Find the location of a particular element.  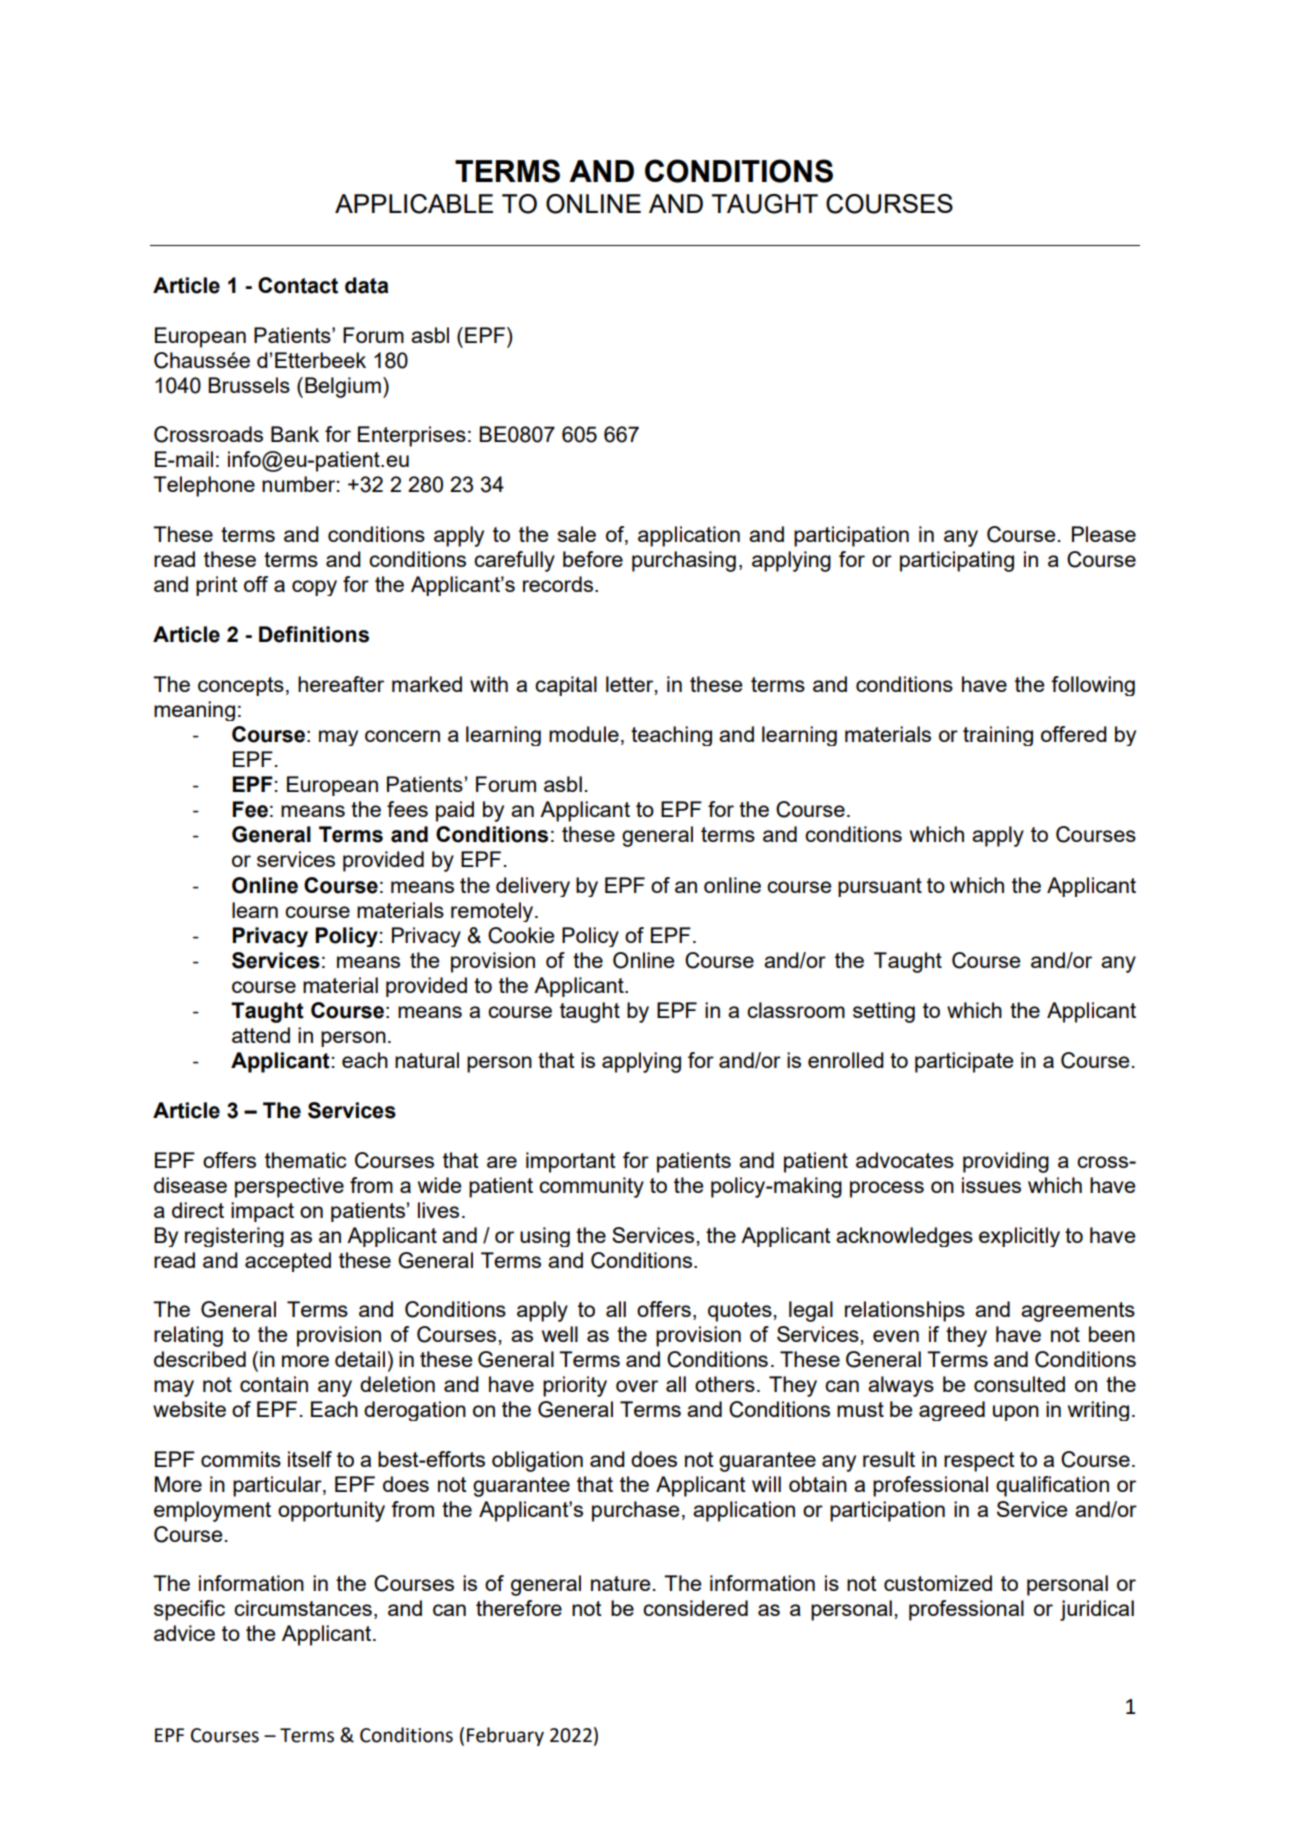

training is located at coordinates (998, 736).
